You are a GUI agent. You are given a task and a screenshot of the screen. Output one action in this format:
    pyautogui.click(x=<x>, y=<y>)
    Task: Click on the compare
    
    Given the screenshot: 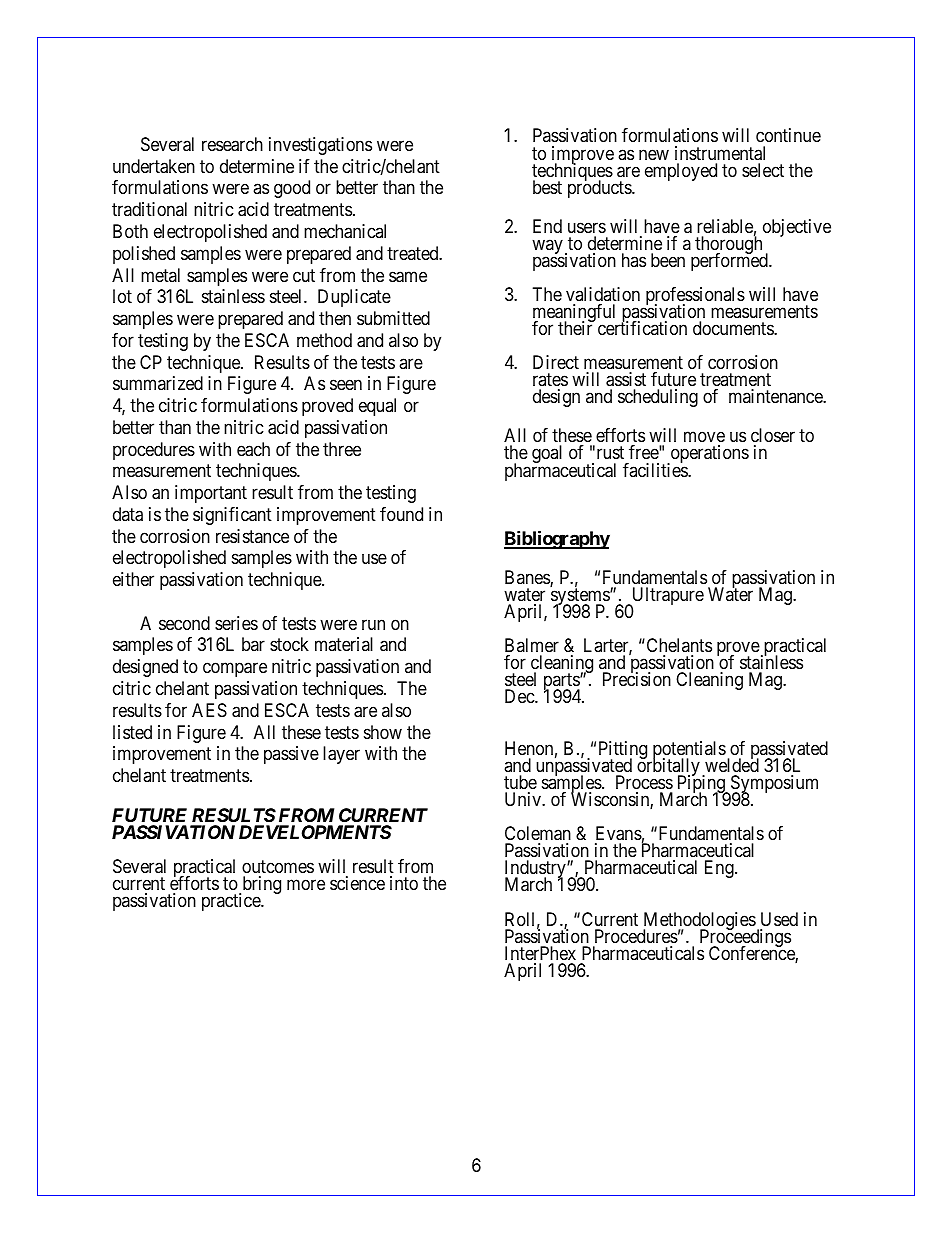 What is the action you would take?
    pyautogui.click(x=235, y=670)
